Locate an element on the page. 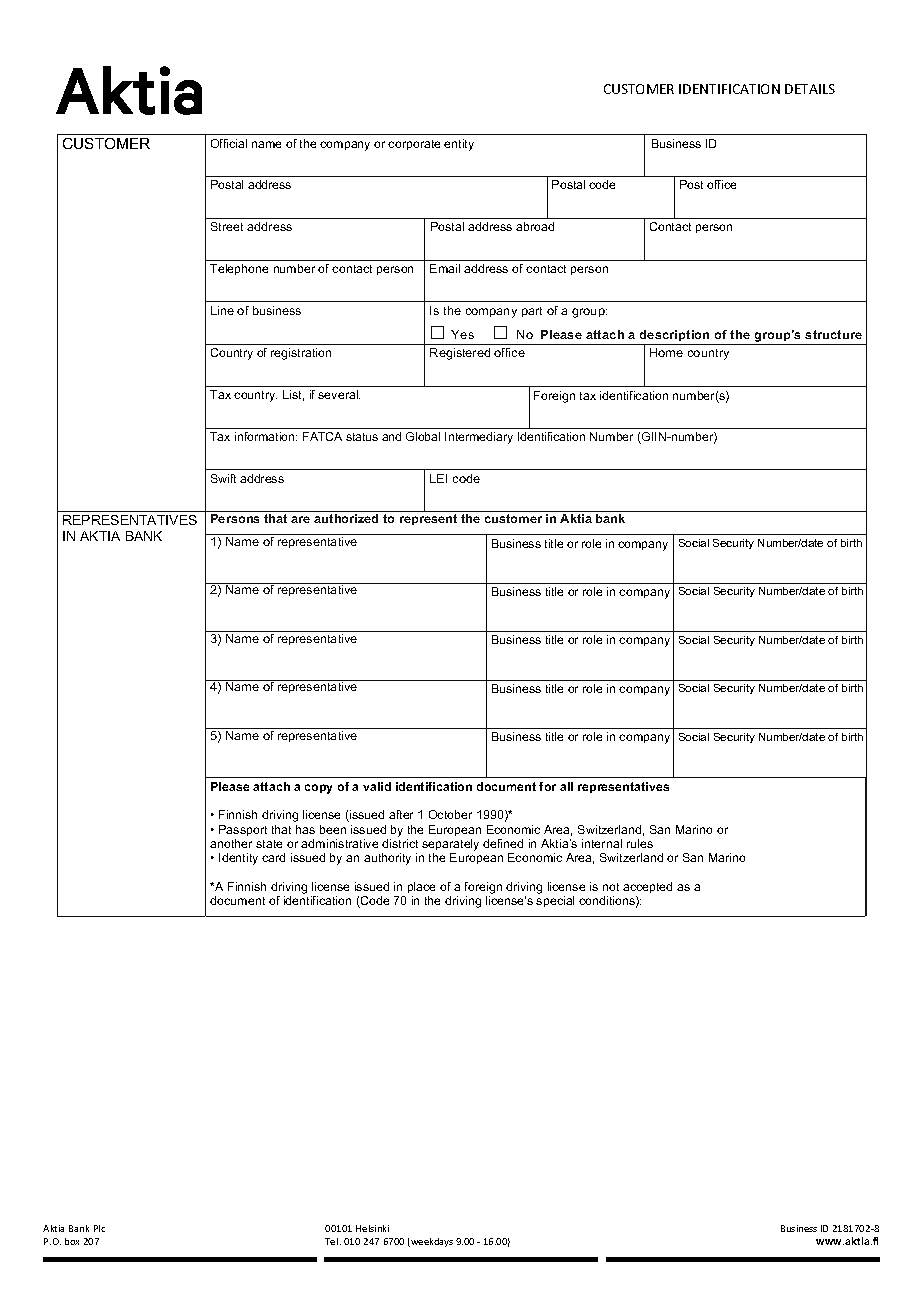 The width and height of the image is (924, 1308). Helsinki is located at coordinates (372, 1228).
